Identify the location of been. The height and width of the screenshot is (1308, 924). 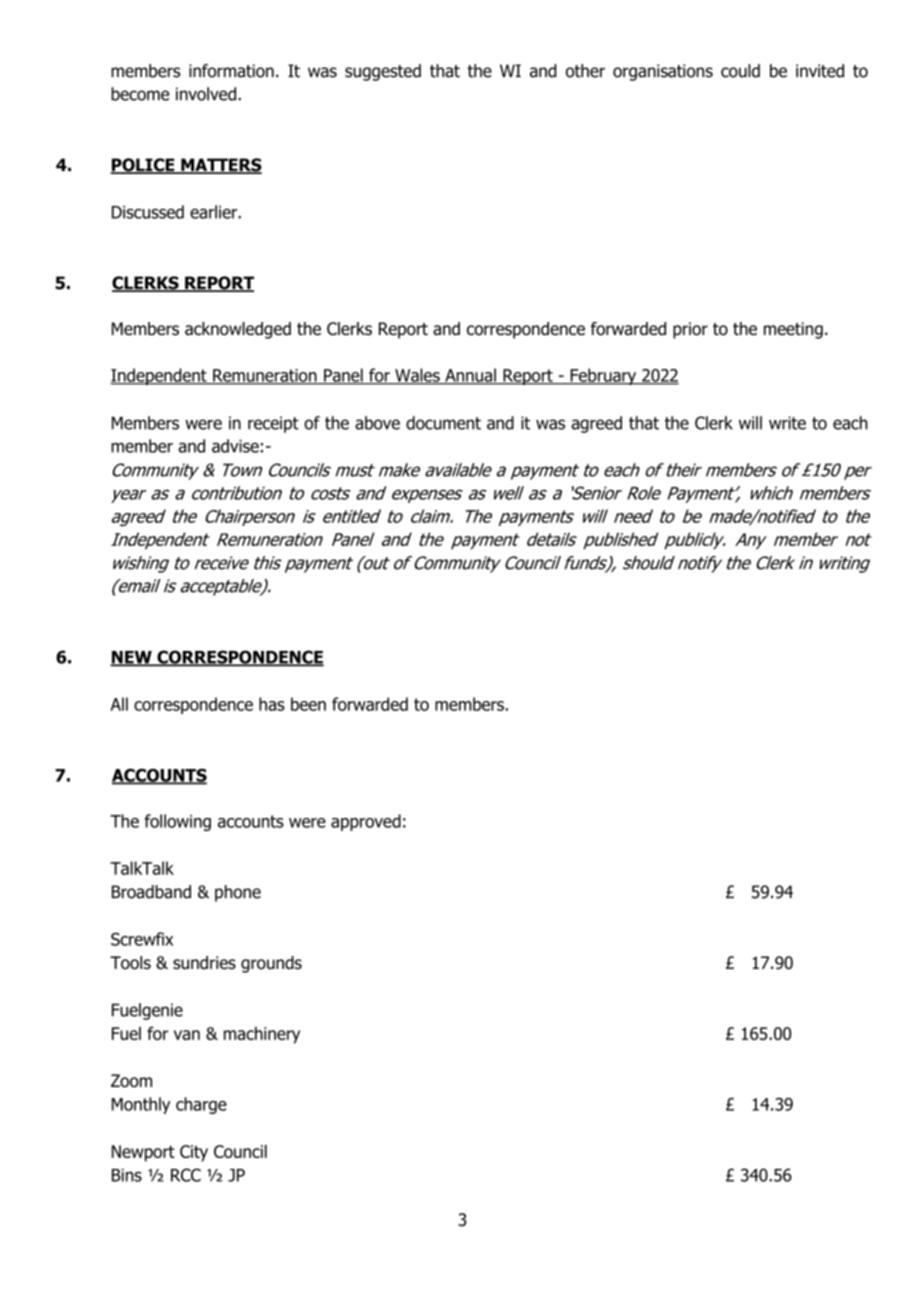
(308, 704).
